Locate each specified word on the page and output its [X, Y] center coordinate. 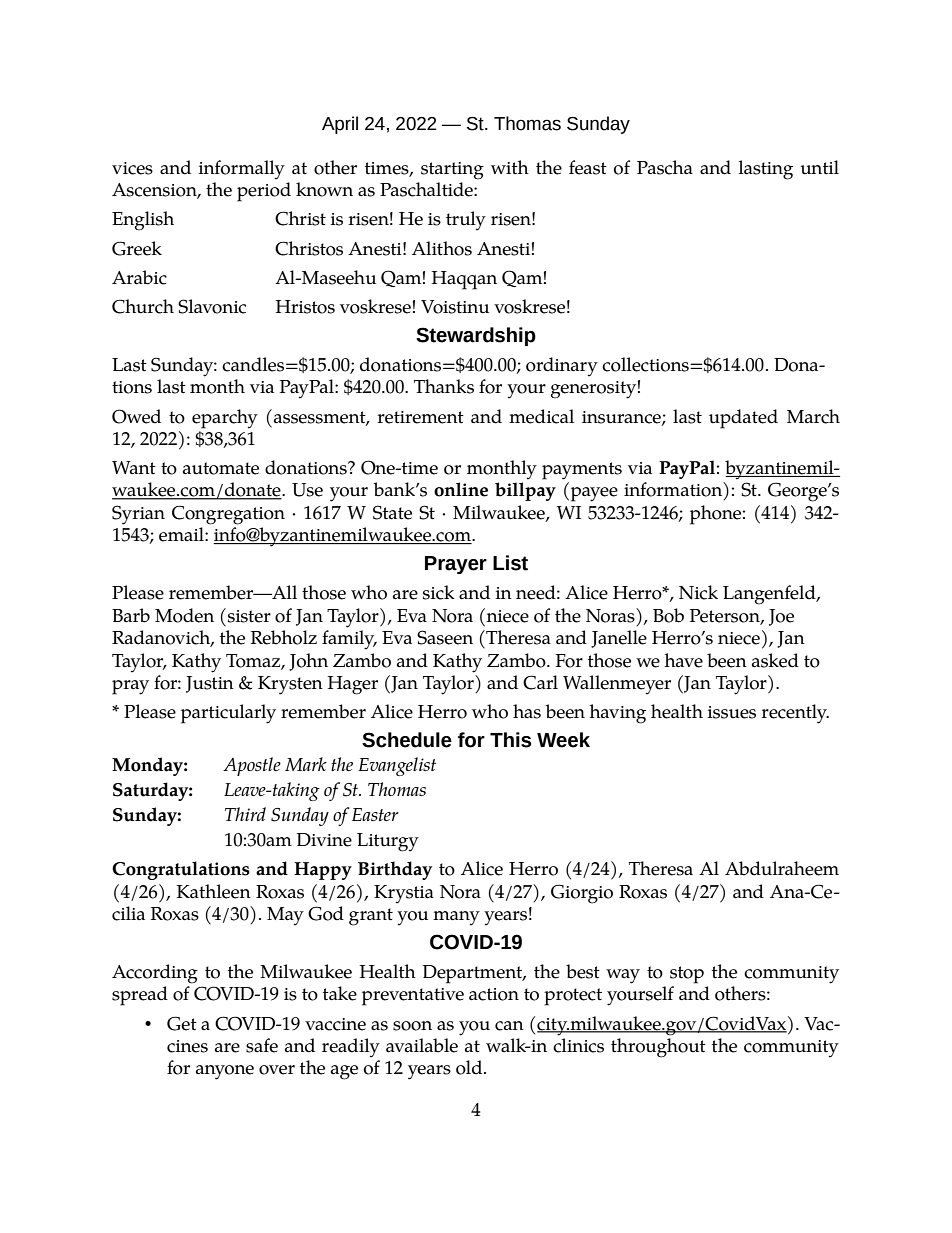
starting [452, 171]
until [819, 167]
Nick [698, 592]
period [264, 192]
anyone [225, 1072]
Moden [184, 615]
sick [439, 592]
